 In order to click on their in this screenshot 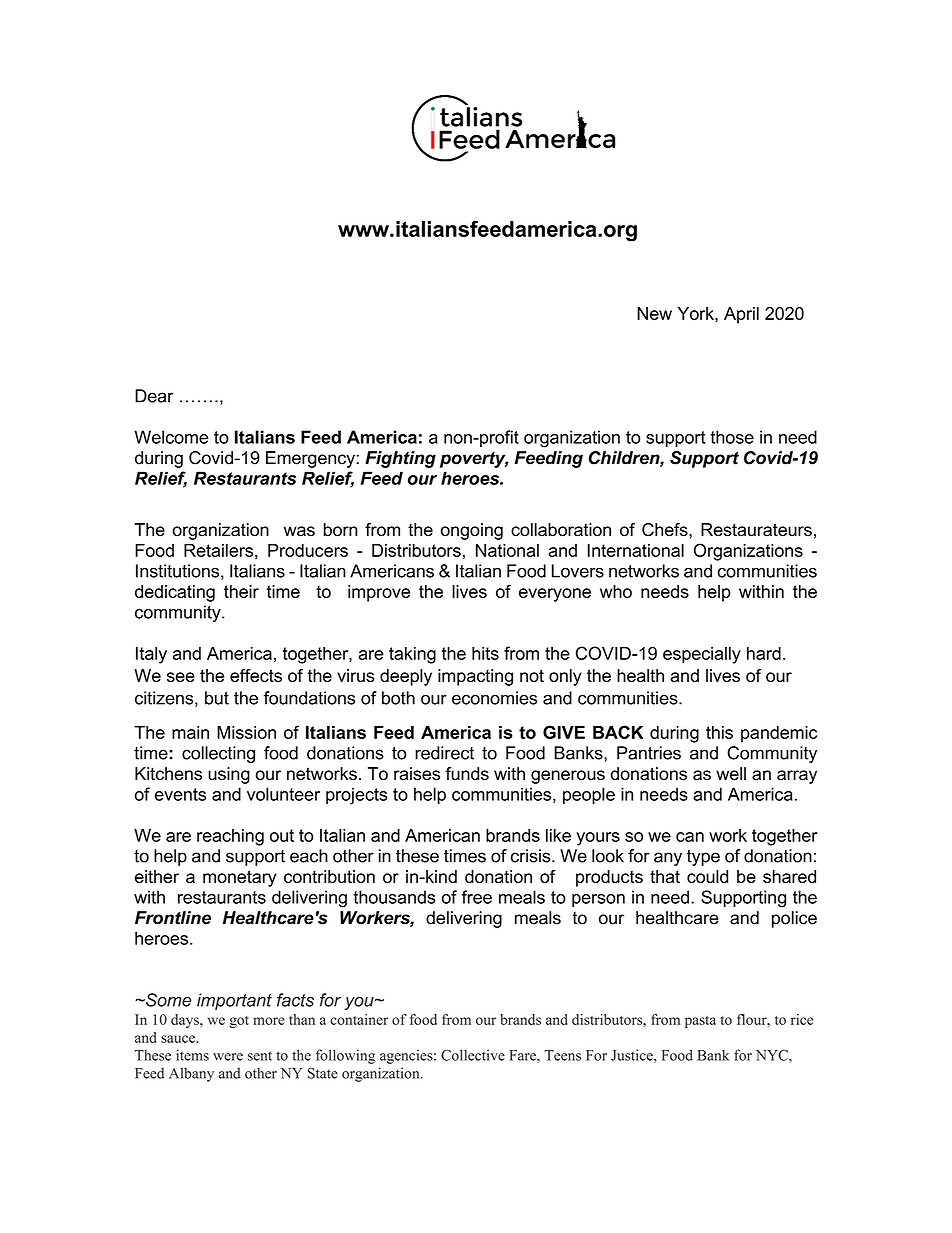, I will do `click(241, 591)`.
